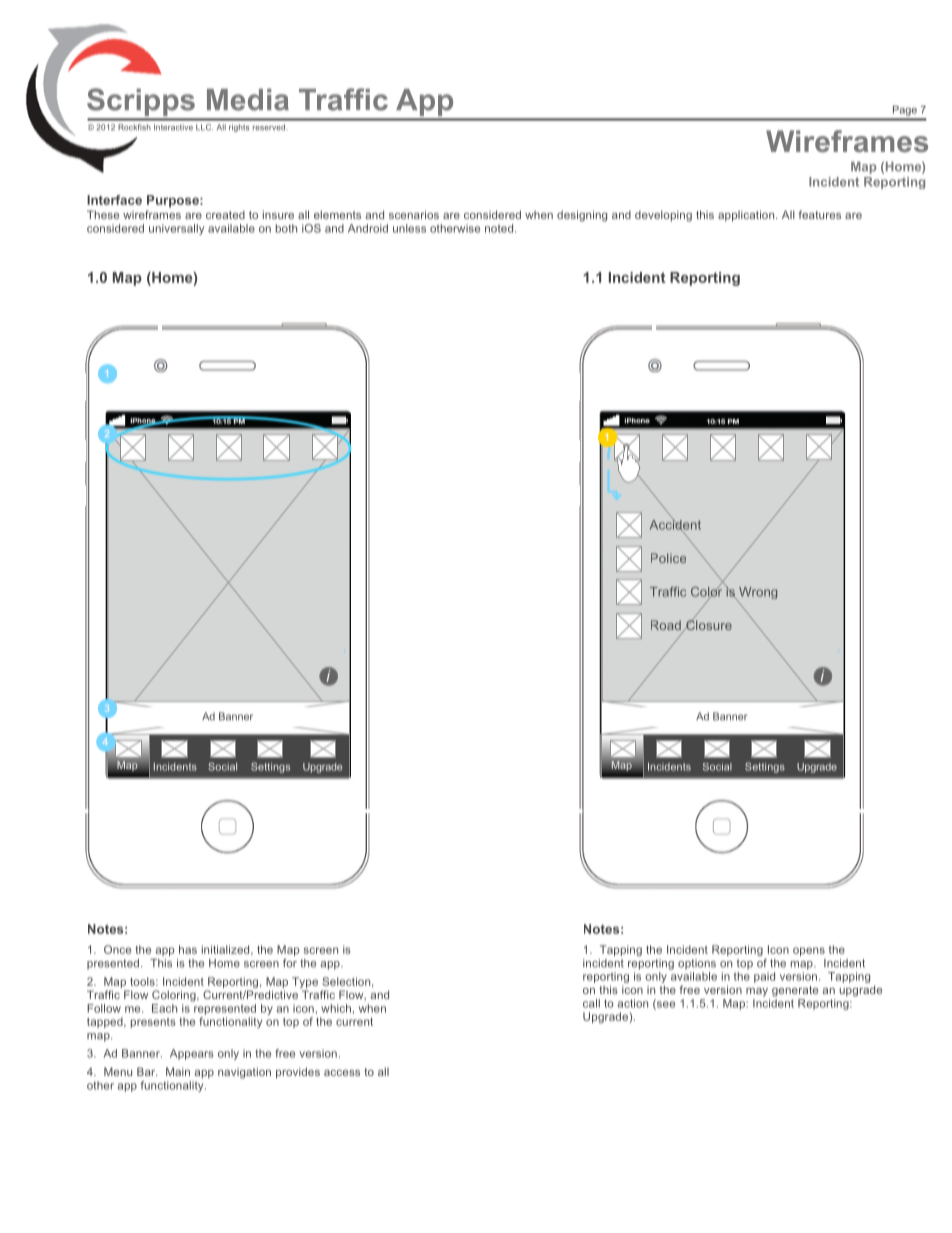 This screenshot has width=952, height=1233. What do you see at coordinates (414, 214) in the screenshot?
I see `scenarios` at bounding box center [414, 214].
